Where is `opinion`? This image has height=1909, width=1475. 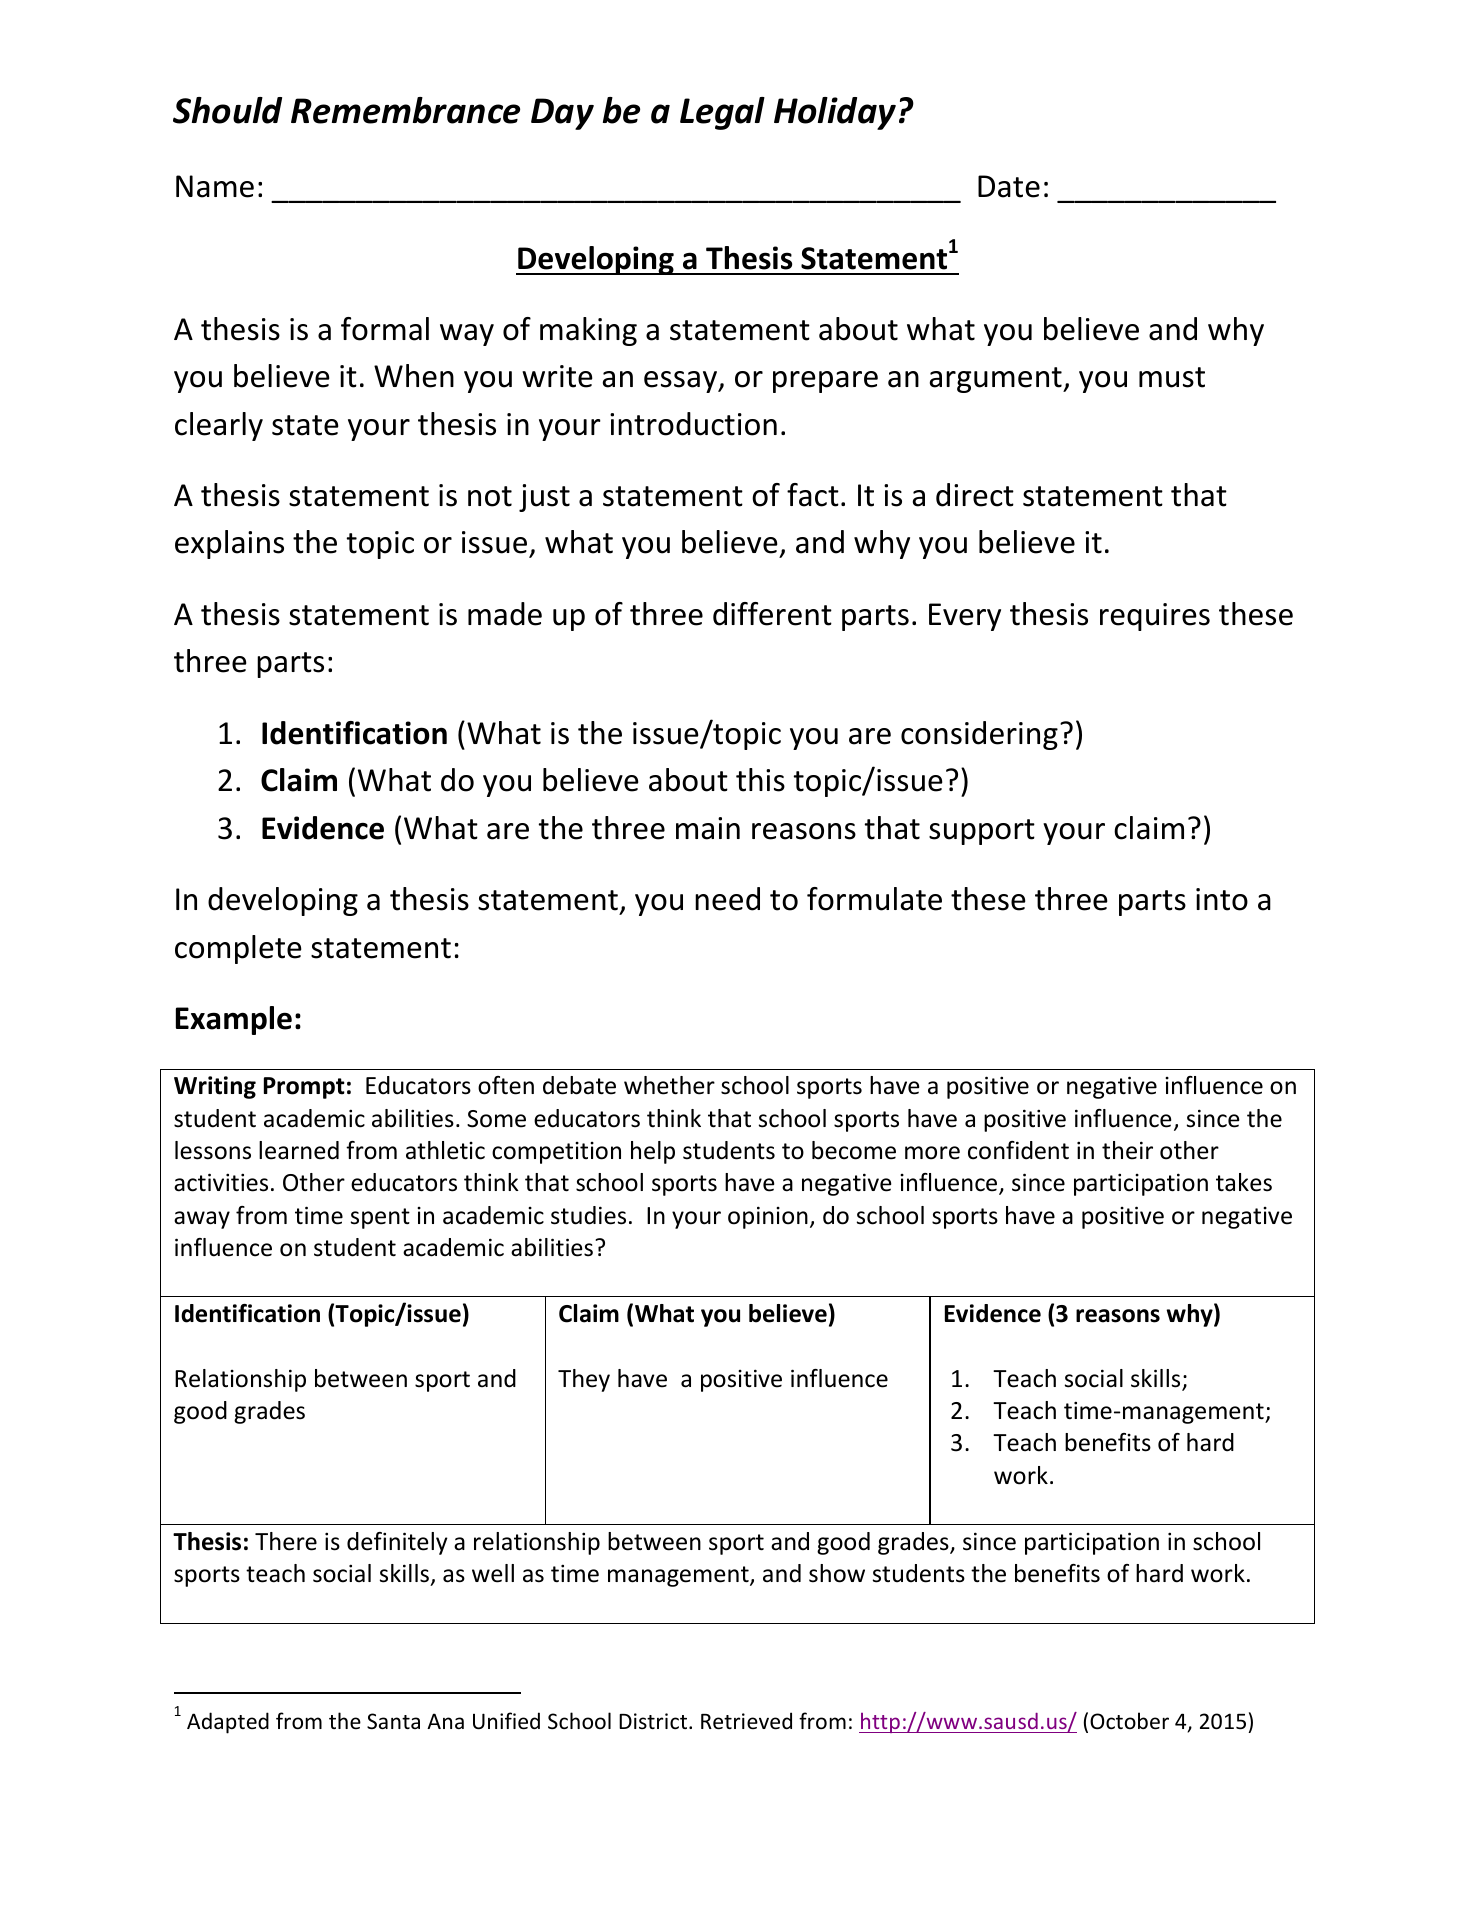
opinion is located at coordinates (768, 1217).
